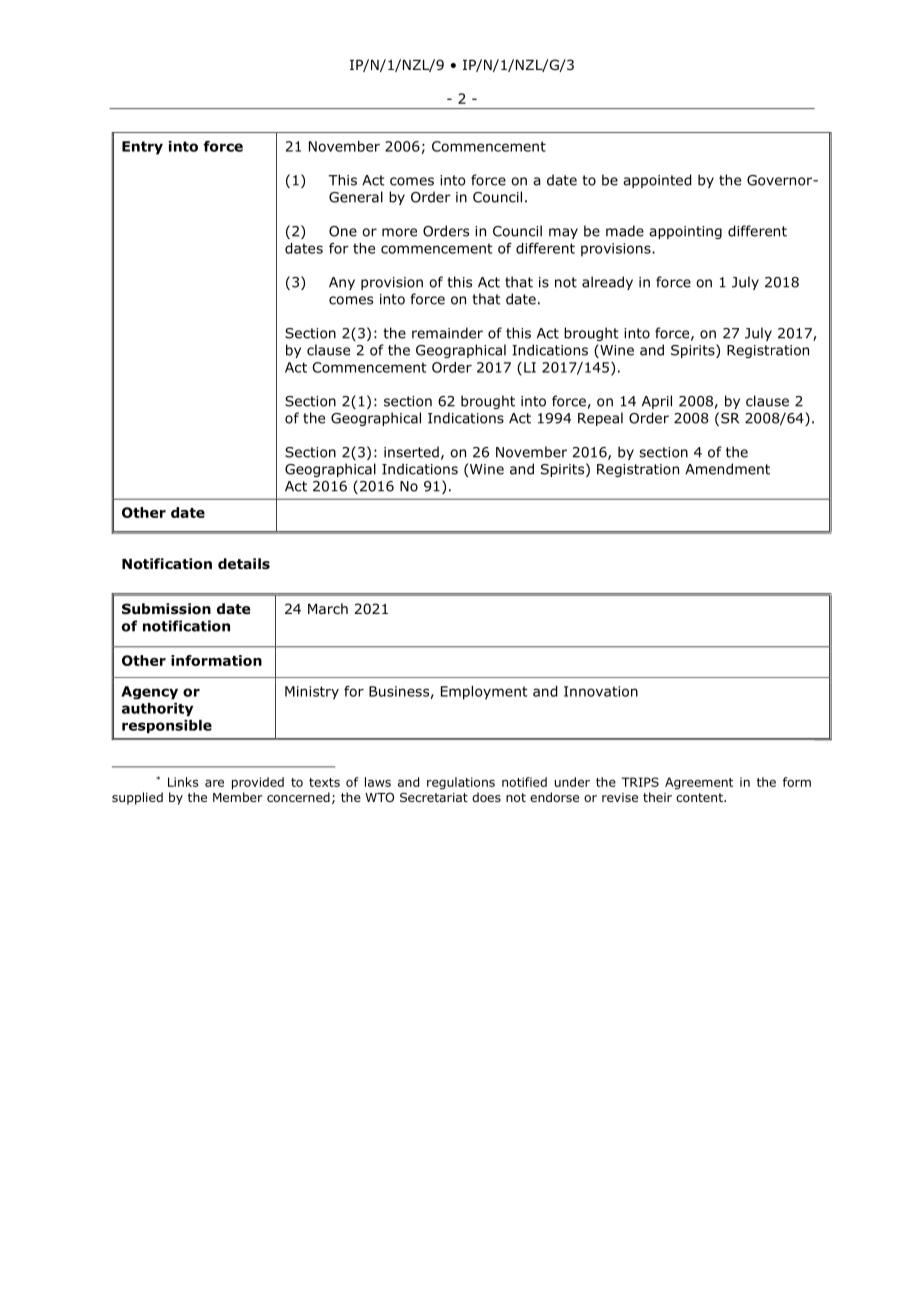 This screenshot has width=924, height=1308. I want to click on appointed, so click(657, 181).
